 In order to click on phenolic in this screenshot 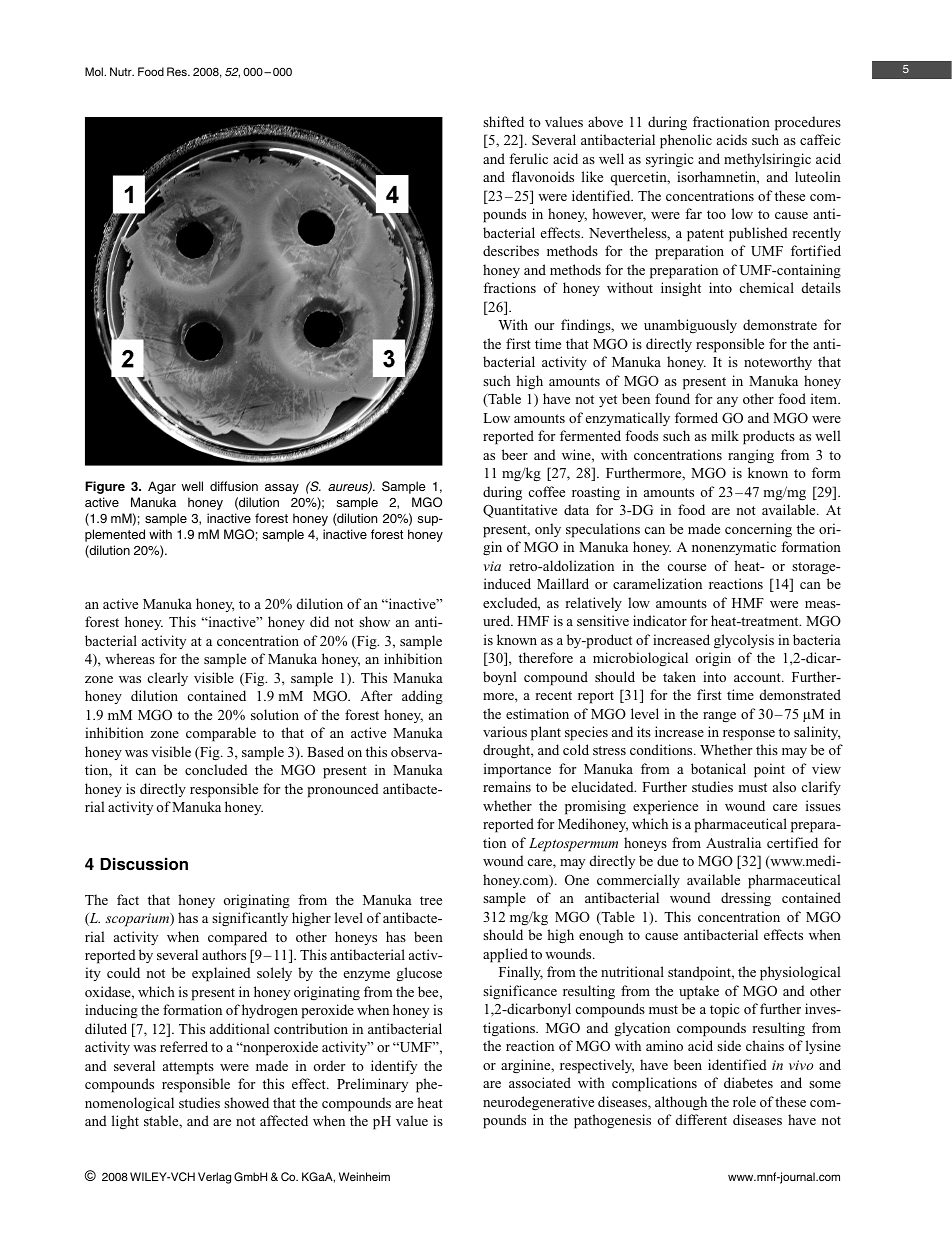, I will do `click(686, 141)`.
